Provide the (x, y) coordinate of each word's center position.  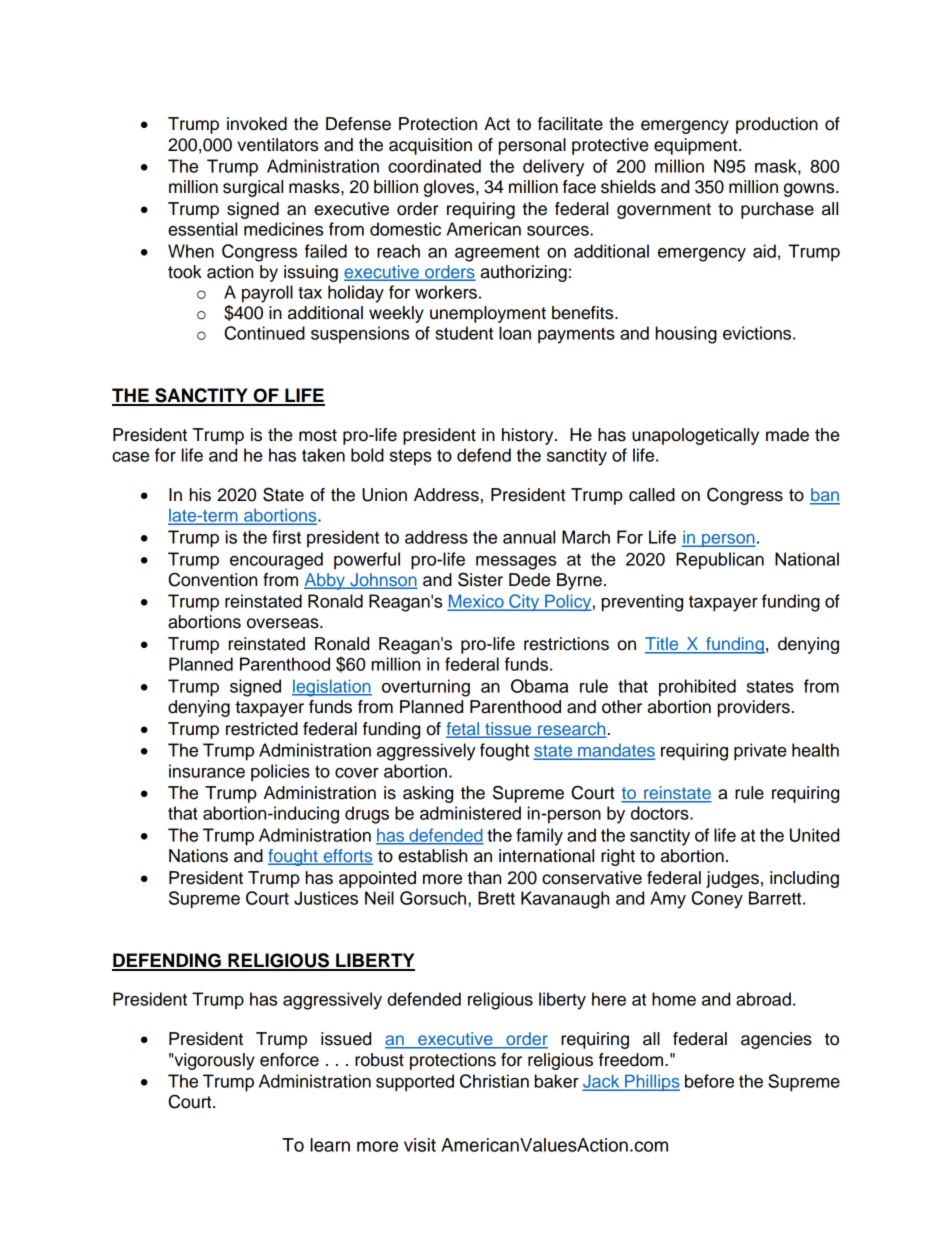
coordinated (434, 166)
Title (663, 645)
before (709, 1081)
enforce (289, 1060)
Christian (494, 1081)
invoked (257, 124)
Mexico (477, 602)
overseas (284, 623)
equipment (697, 146)
